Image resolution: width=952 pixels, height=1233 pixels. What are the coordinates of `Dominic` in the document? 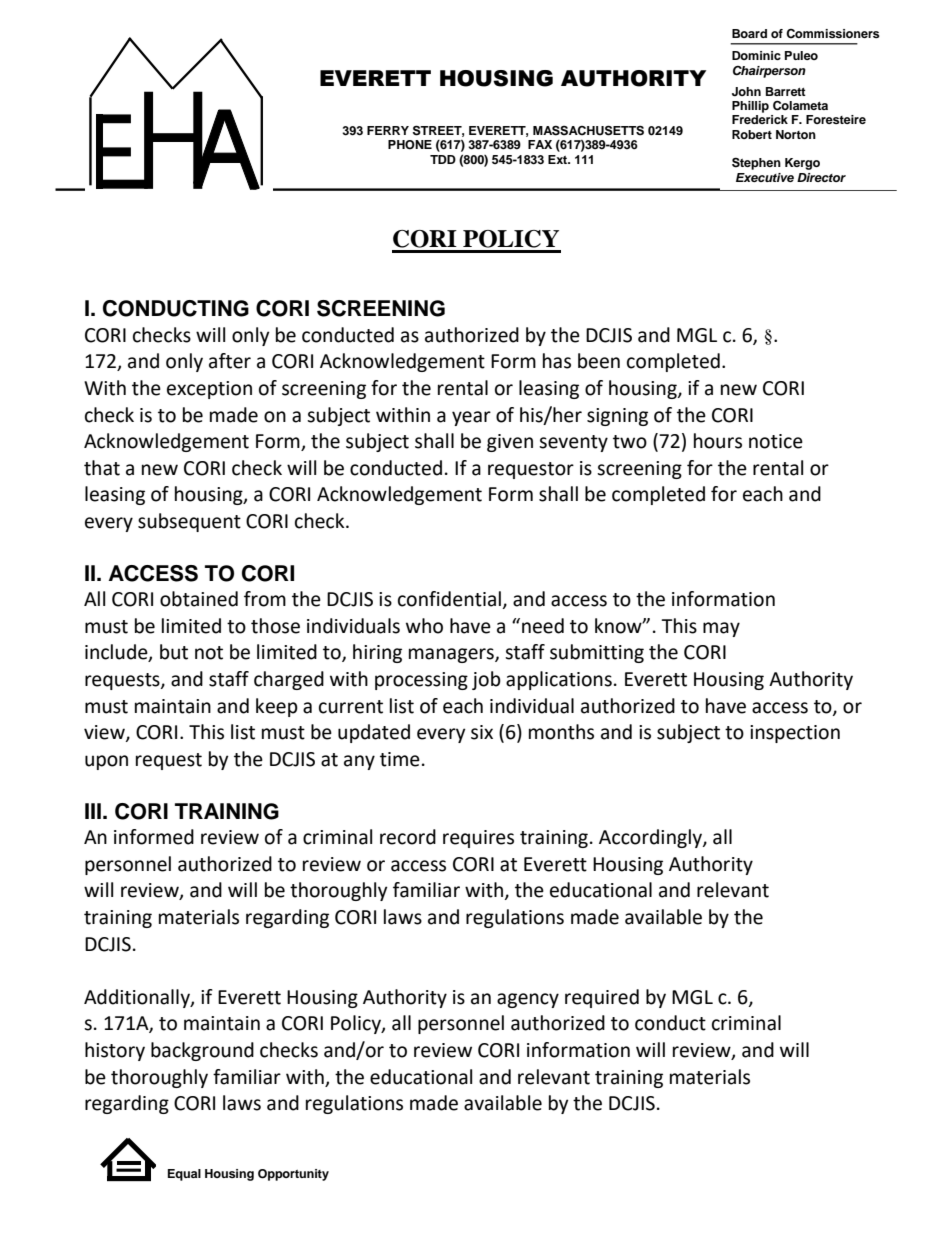 It's located at (756, 55).
